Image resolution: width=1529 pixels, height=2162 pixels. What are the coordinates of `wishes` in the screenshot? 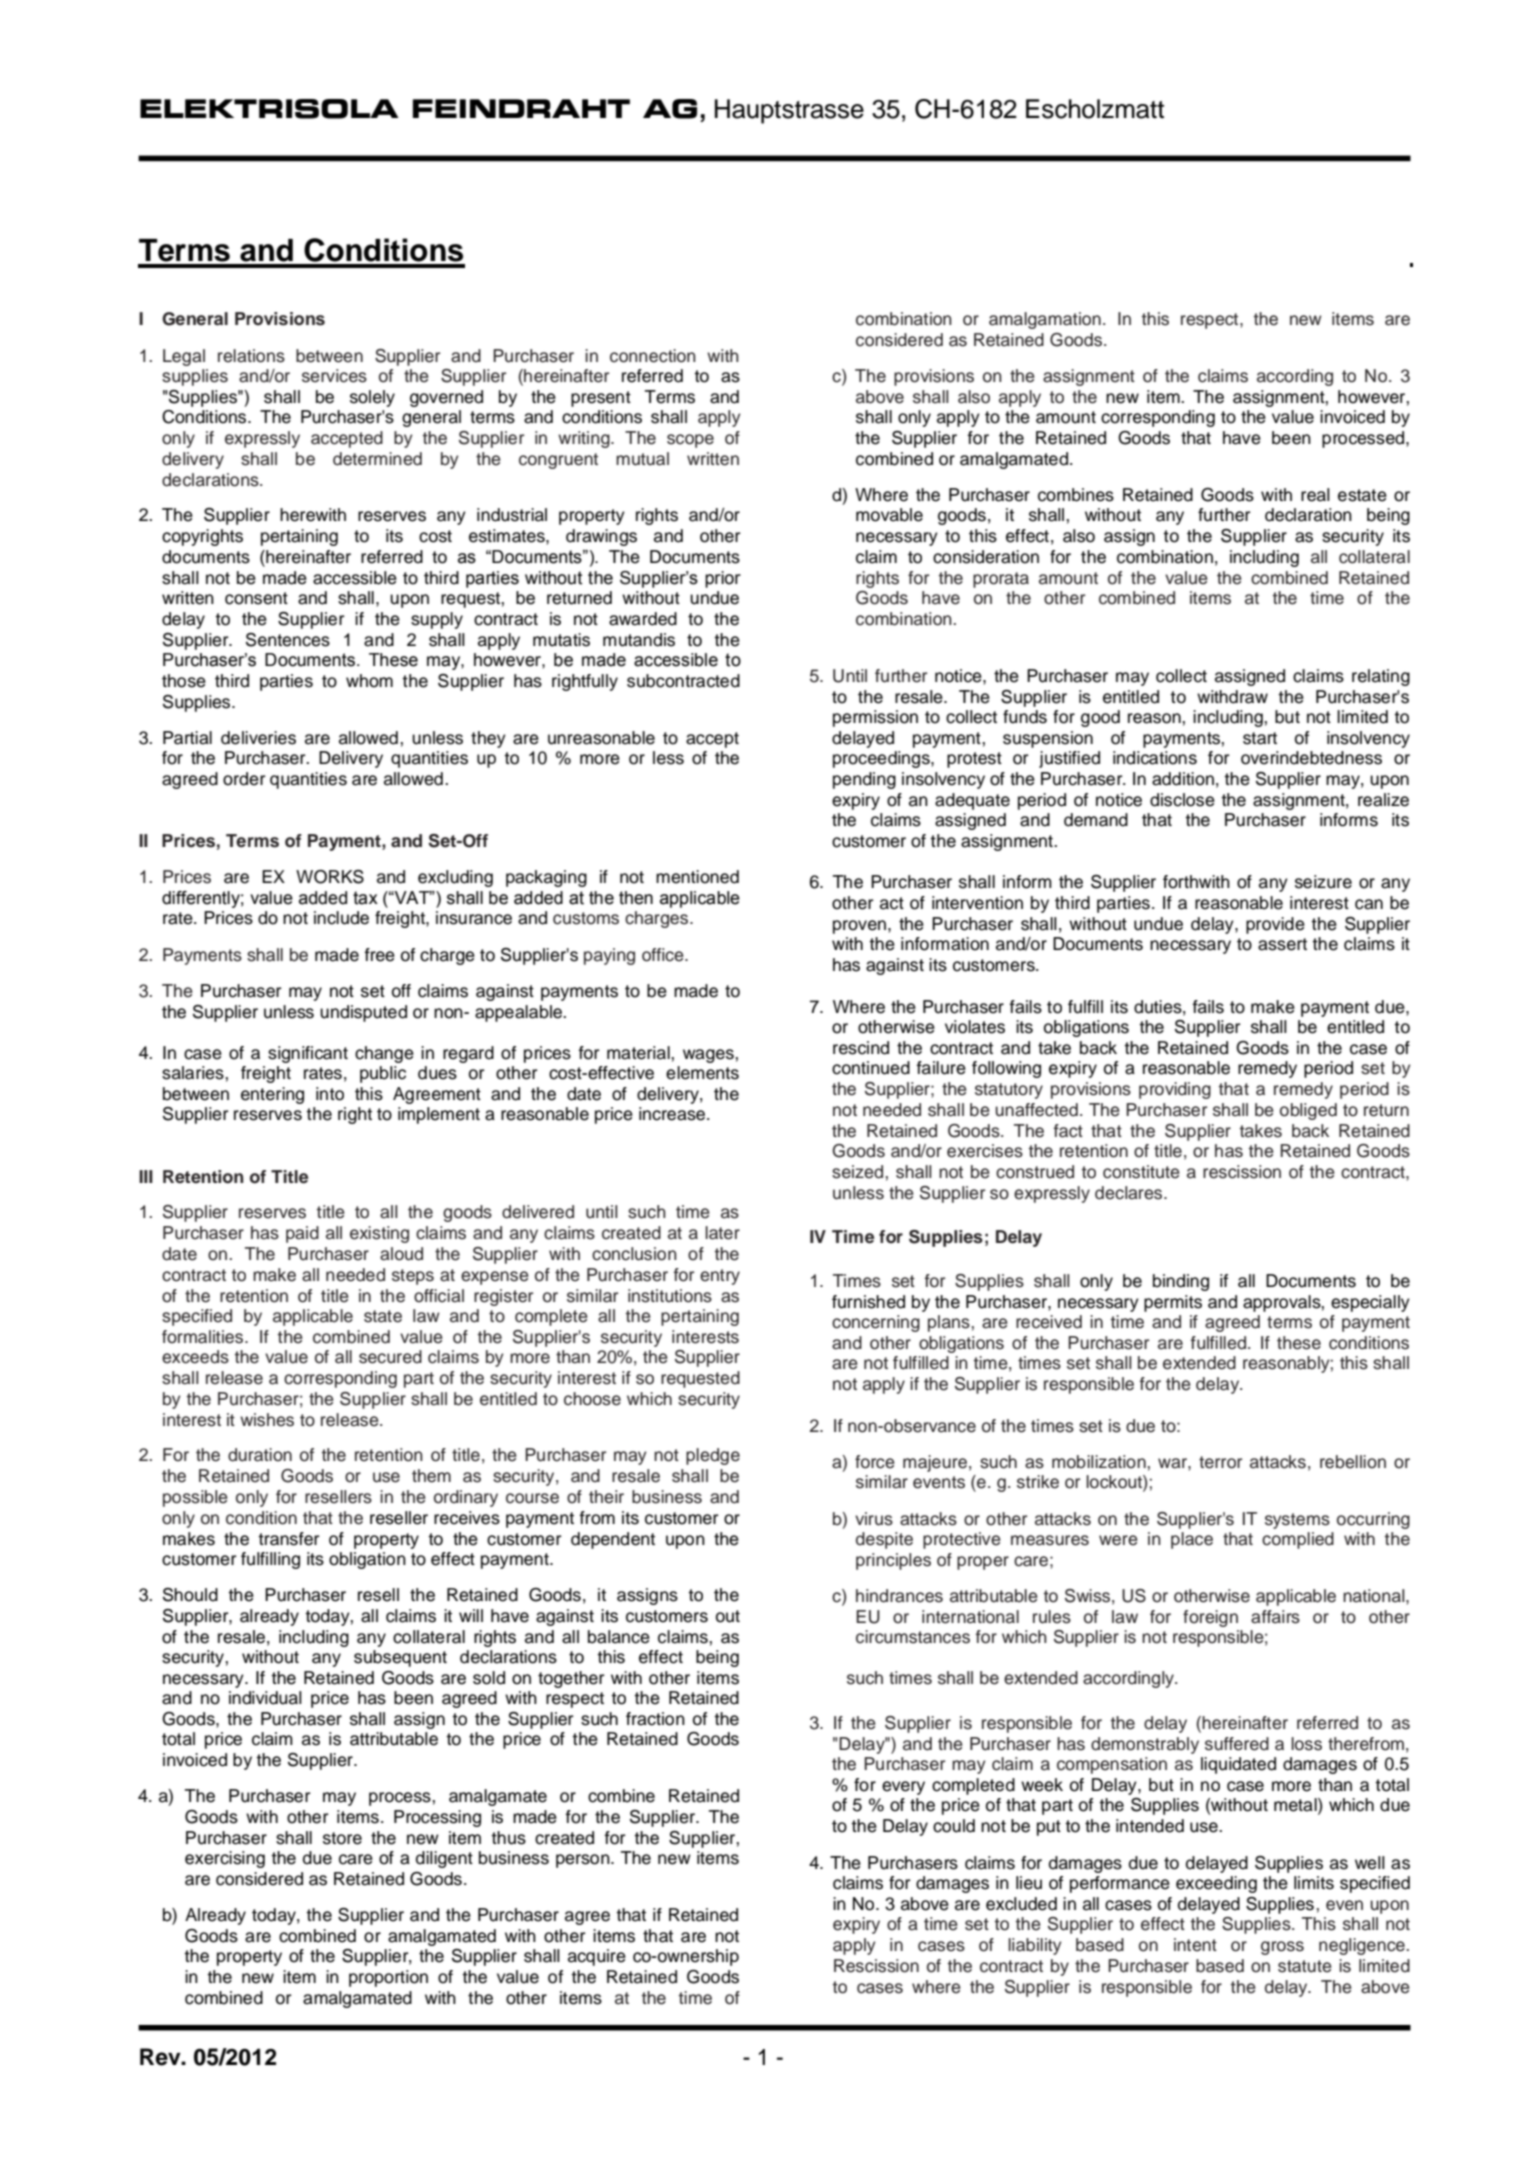 It's located at (267, 1420).
